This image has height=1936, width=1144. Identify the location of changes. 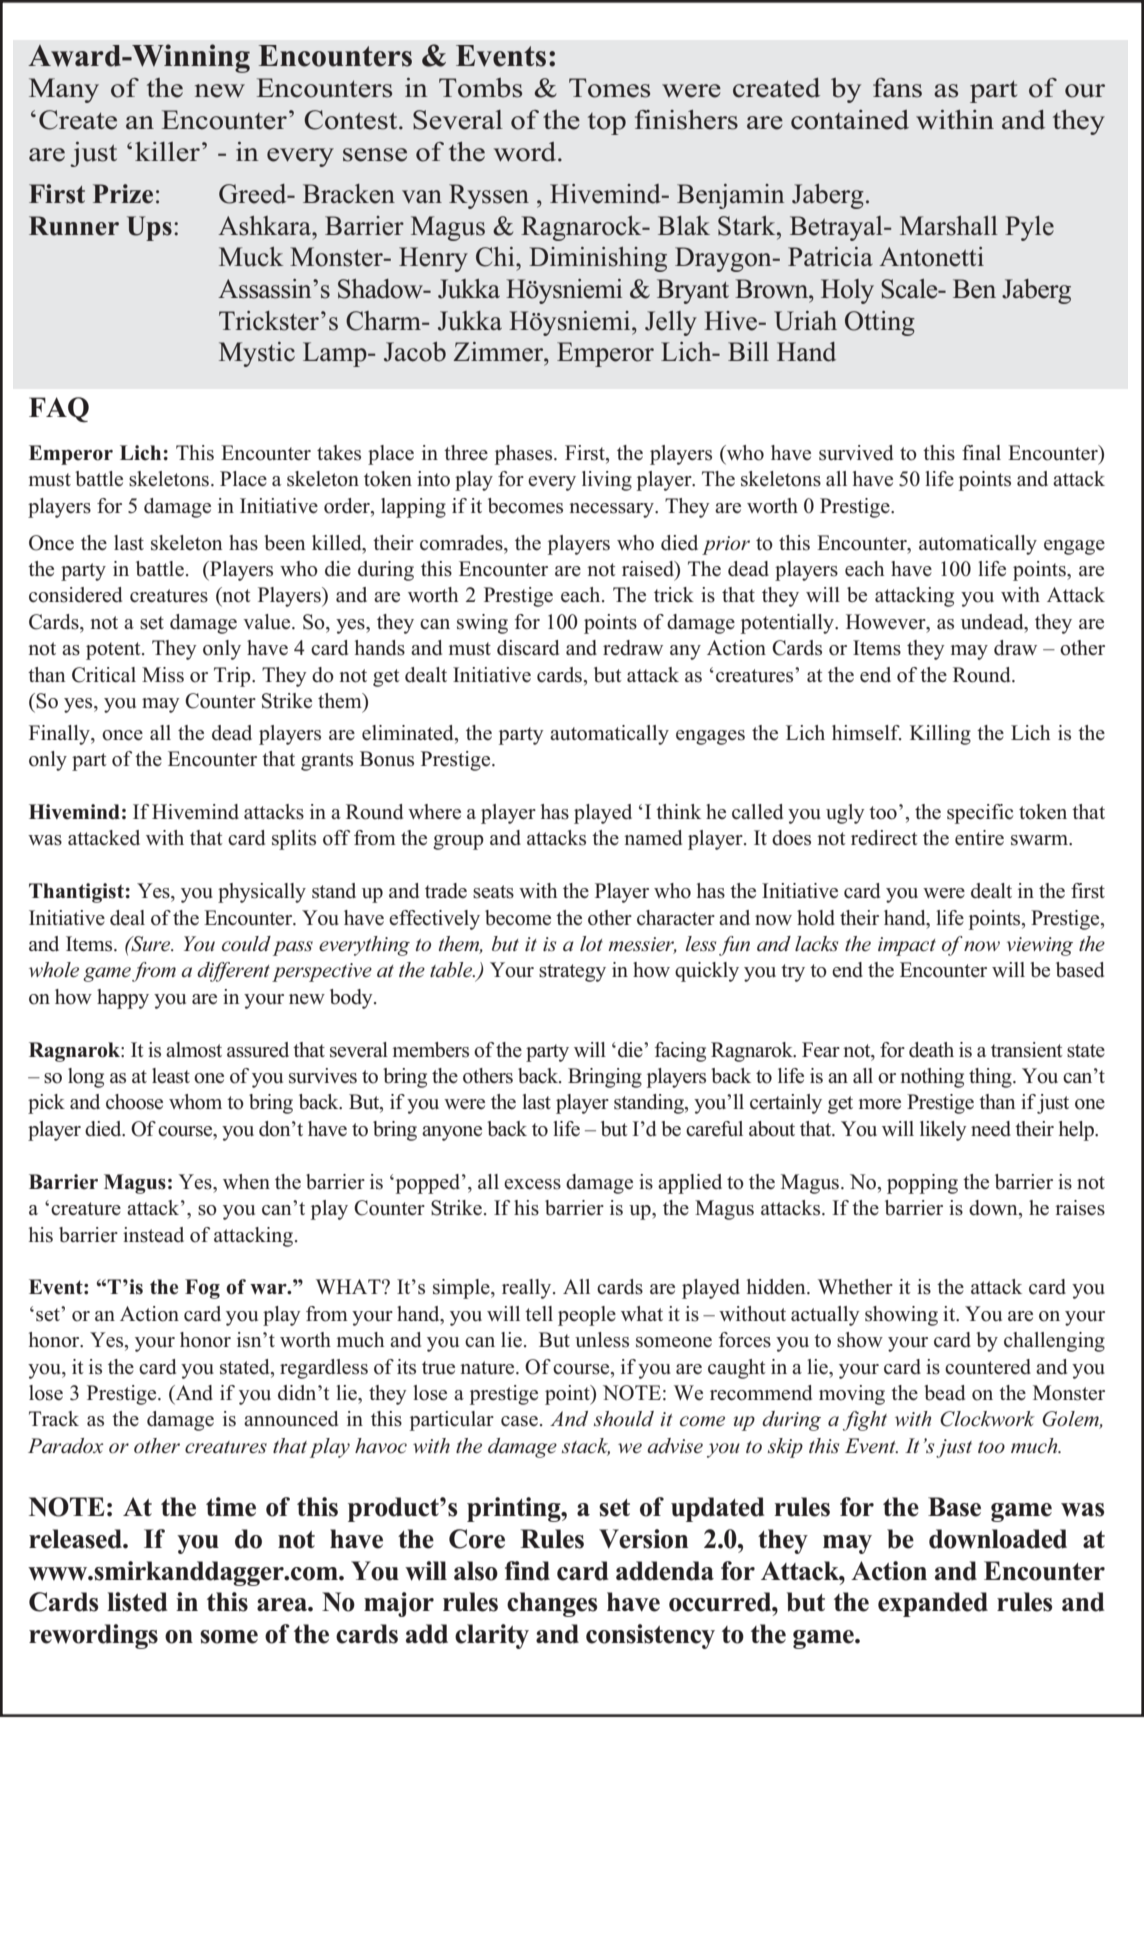
(552, 1604).
